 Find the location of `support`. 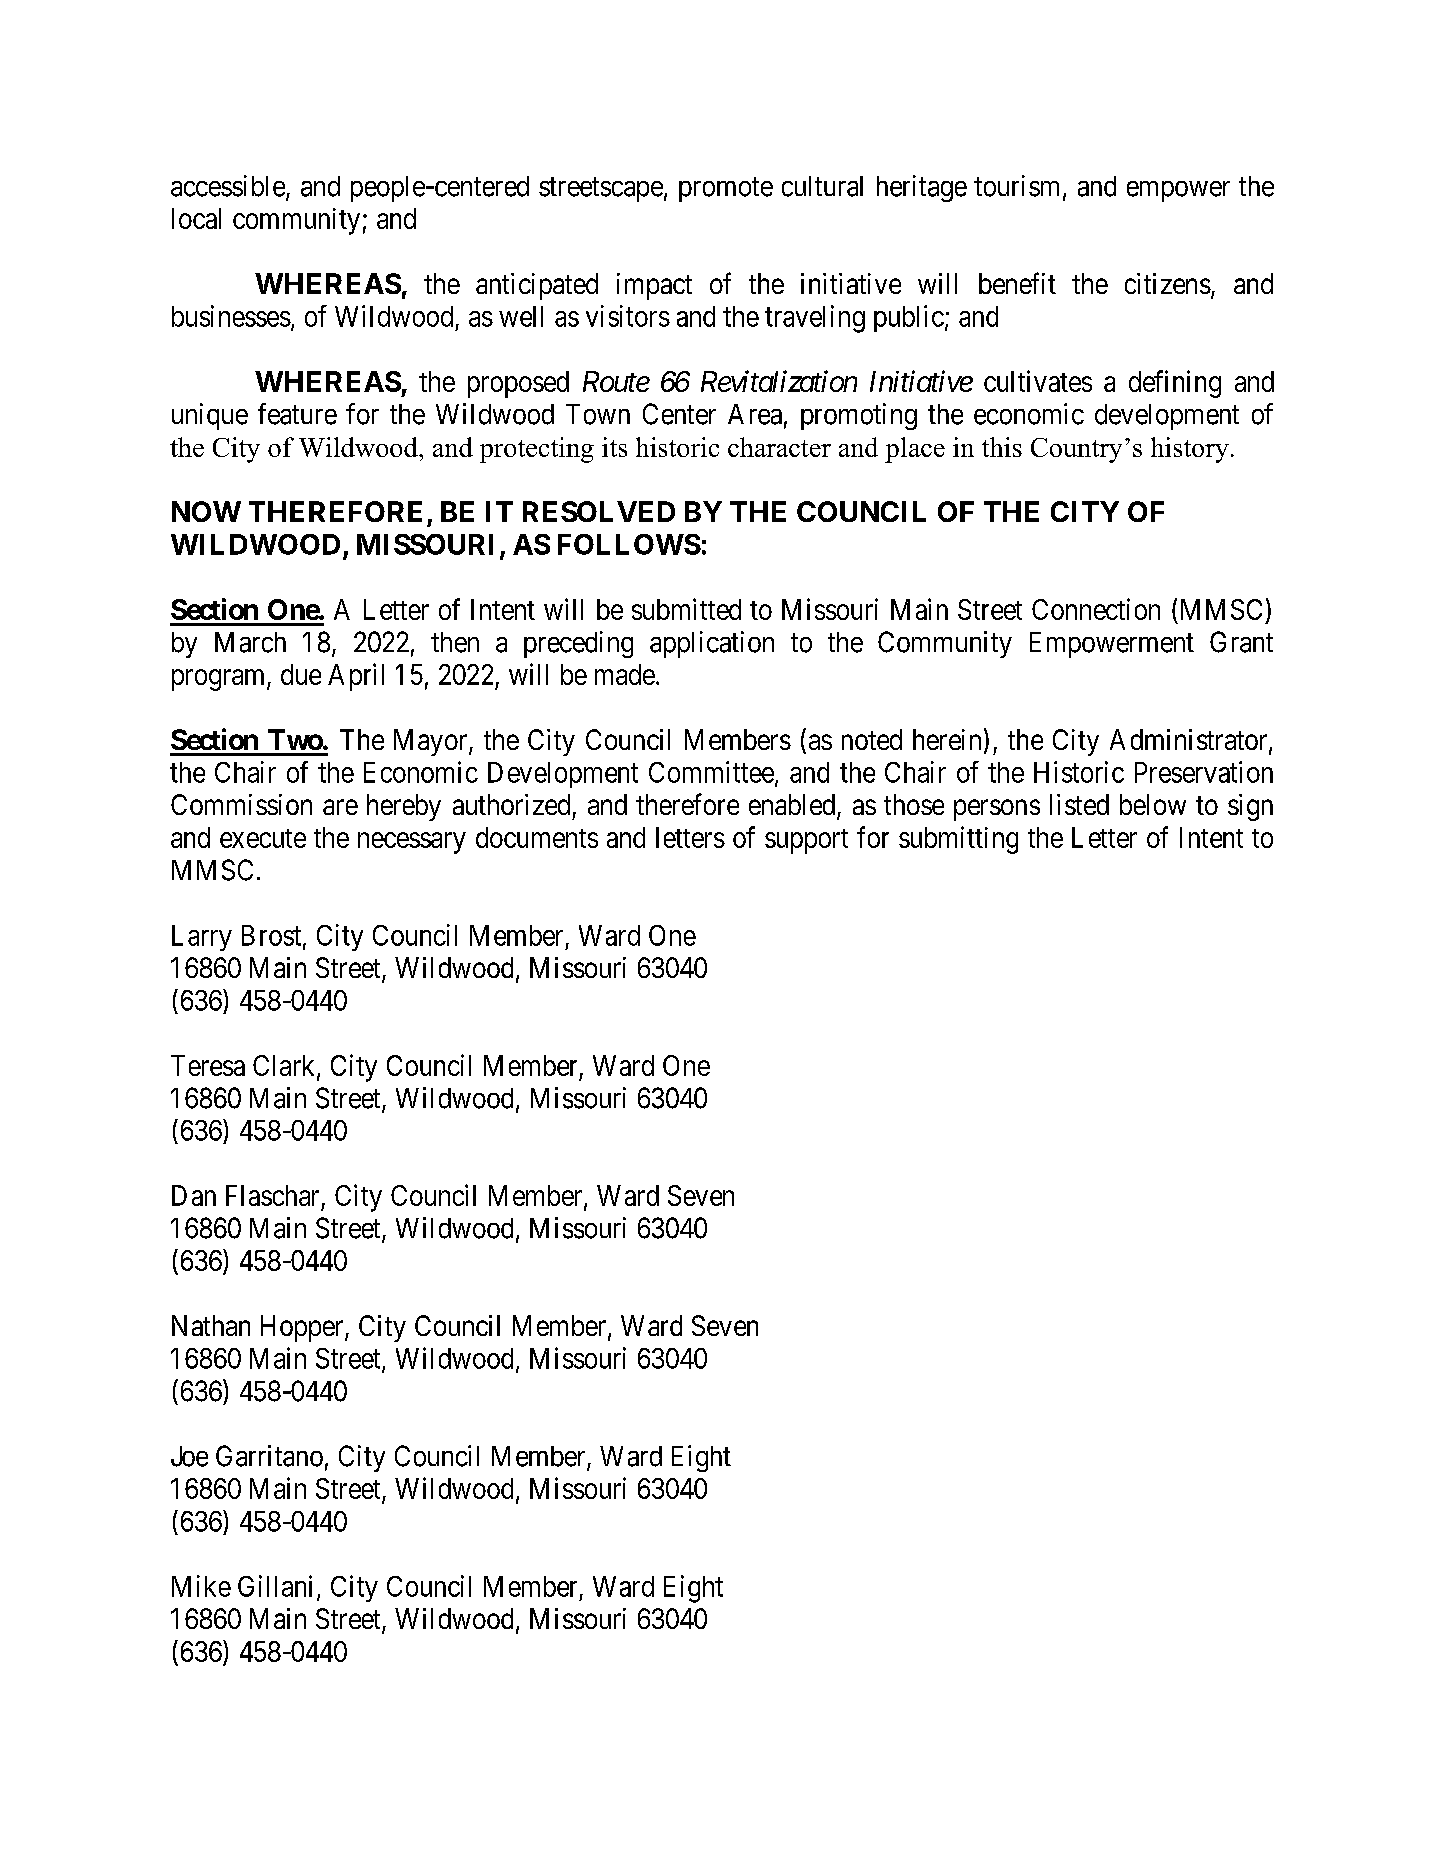

support is located at coordinates (806, 841).
